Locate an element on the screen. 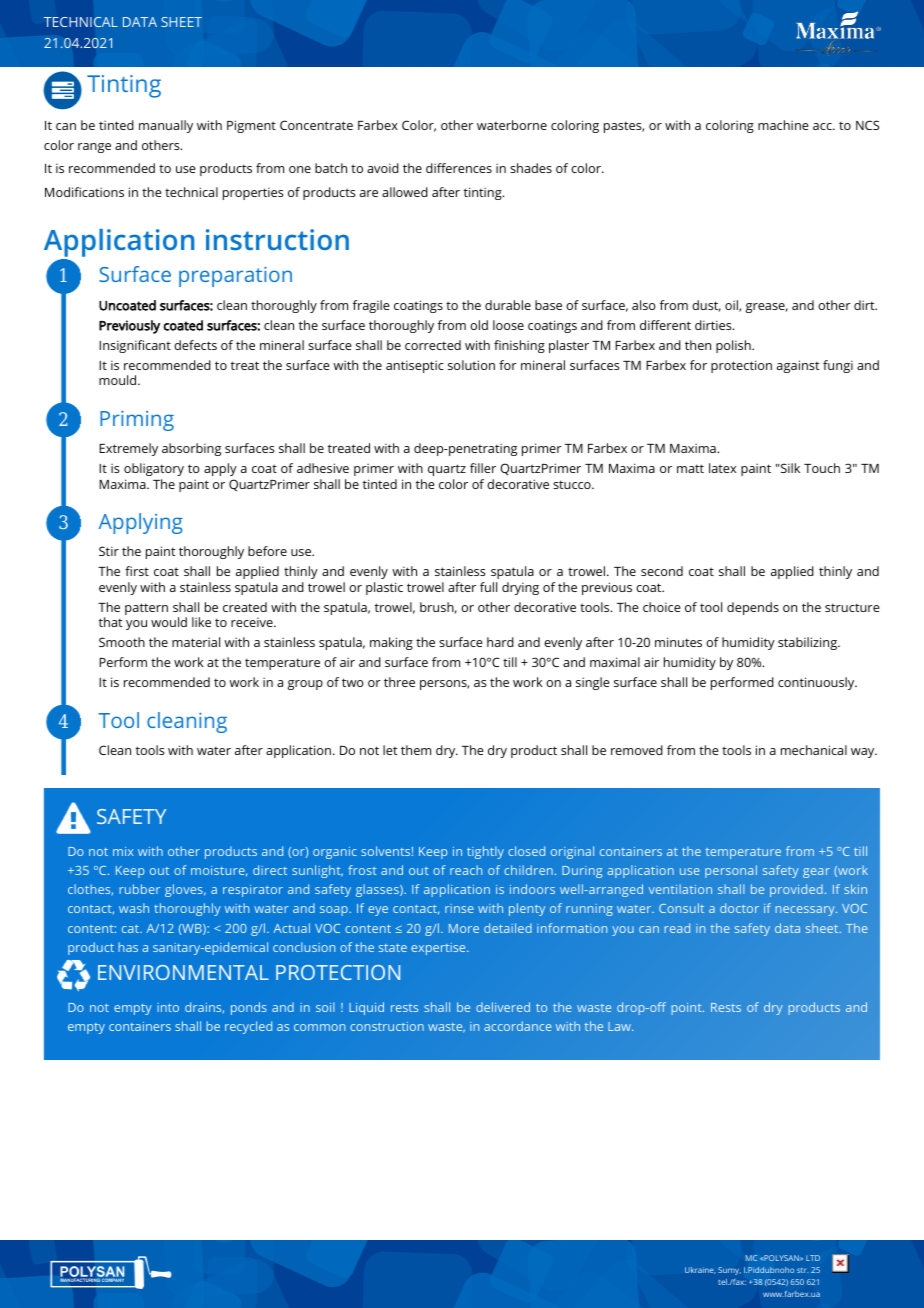 This screenshot has width=924, height=1308. material is located at coordinates (196, 642).
